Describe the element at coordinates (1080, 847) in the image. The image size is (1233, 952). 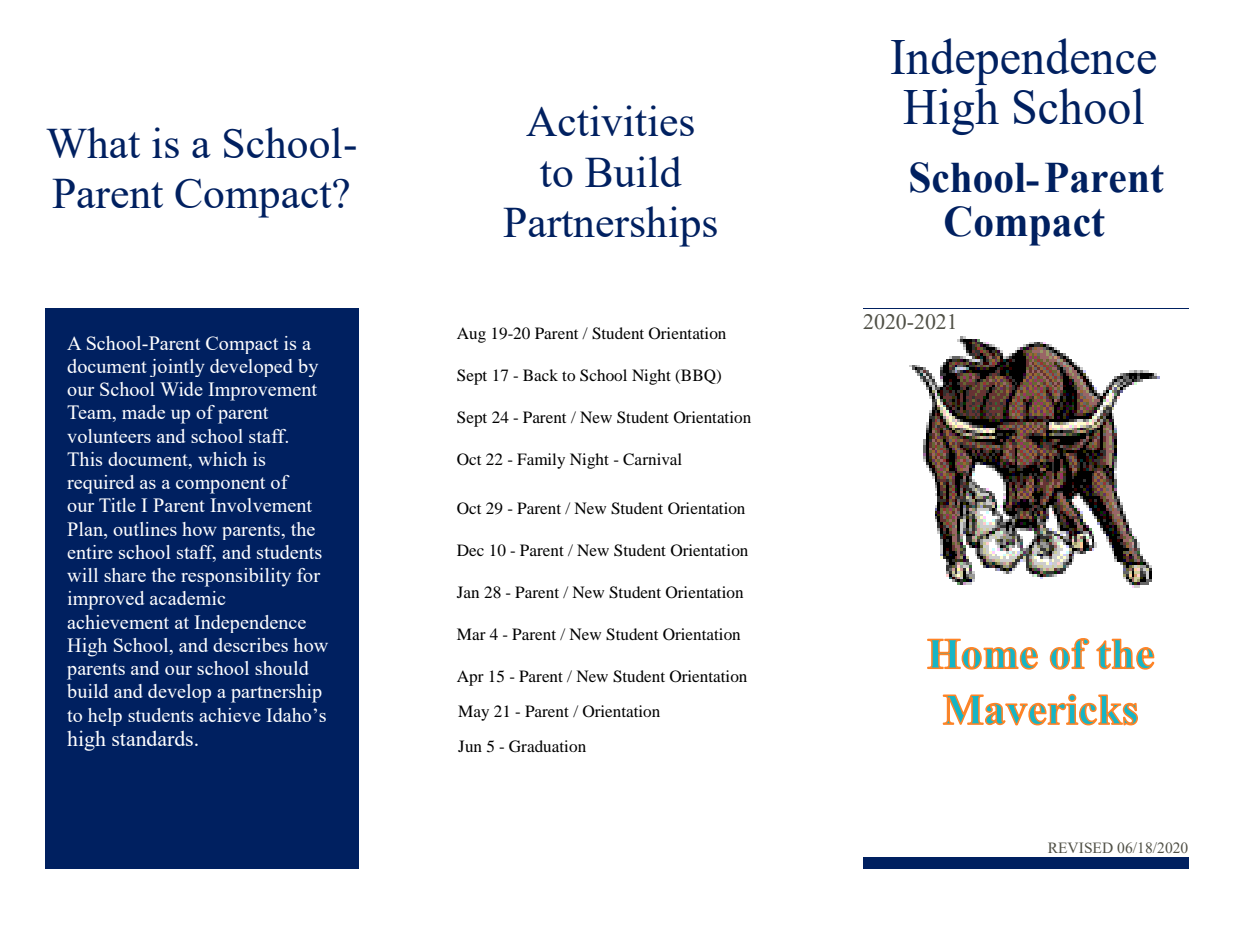
I see `REVISED` at that location.
